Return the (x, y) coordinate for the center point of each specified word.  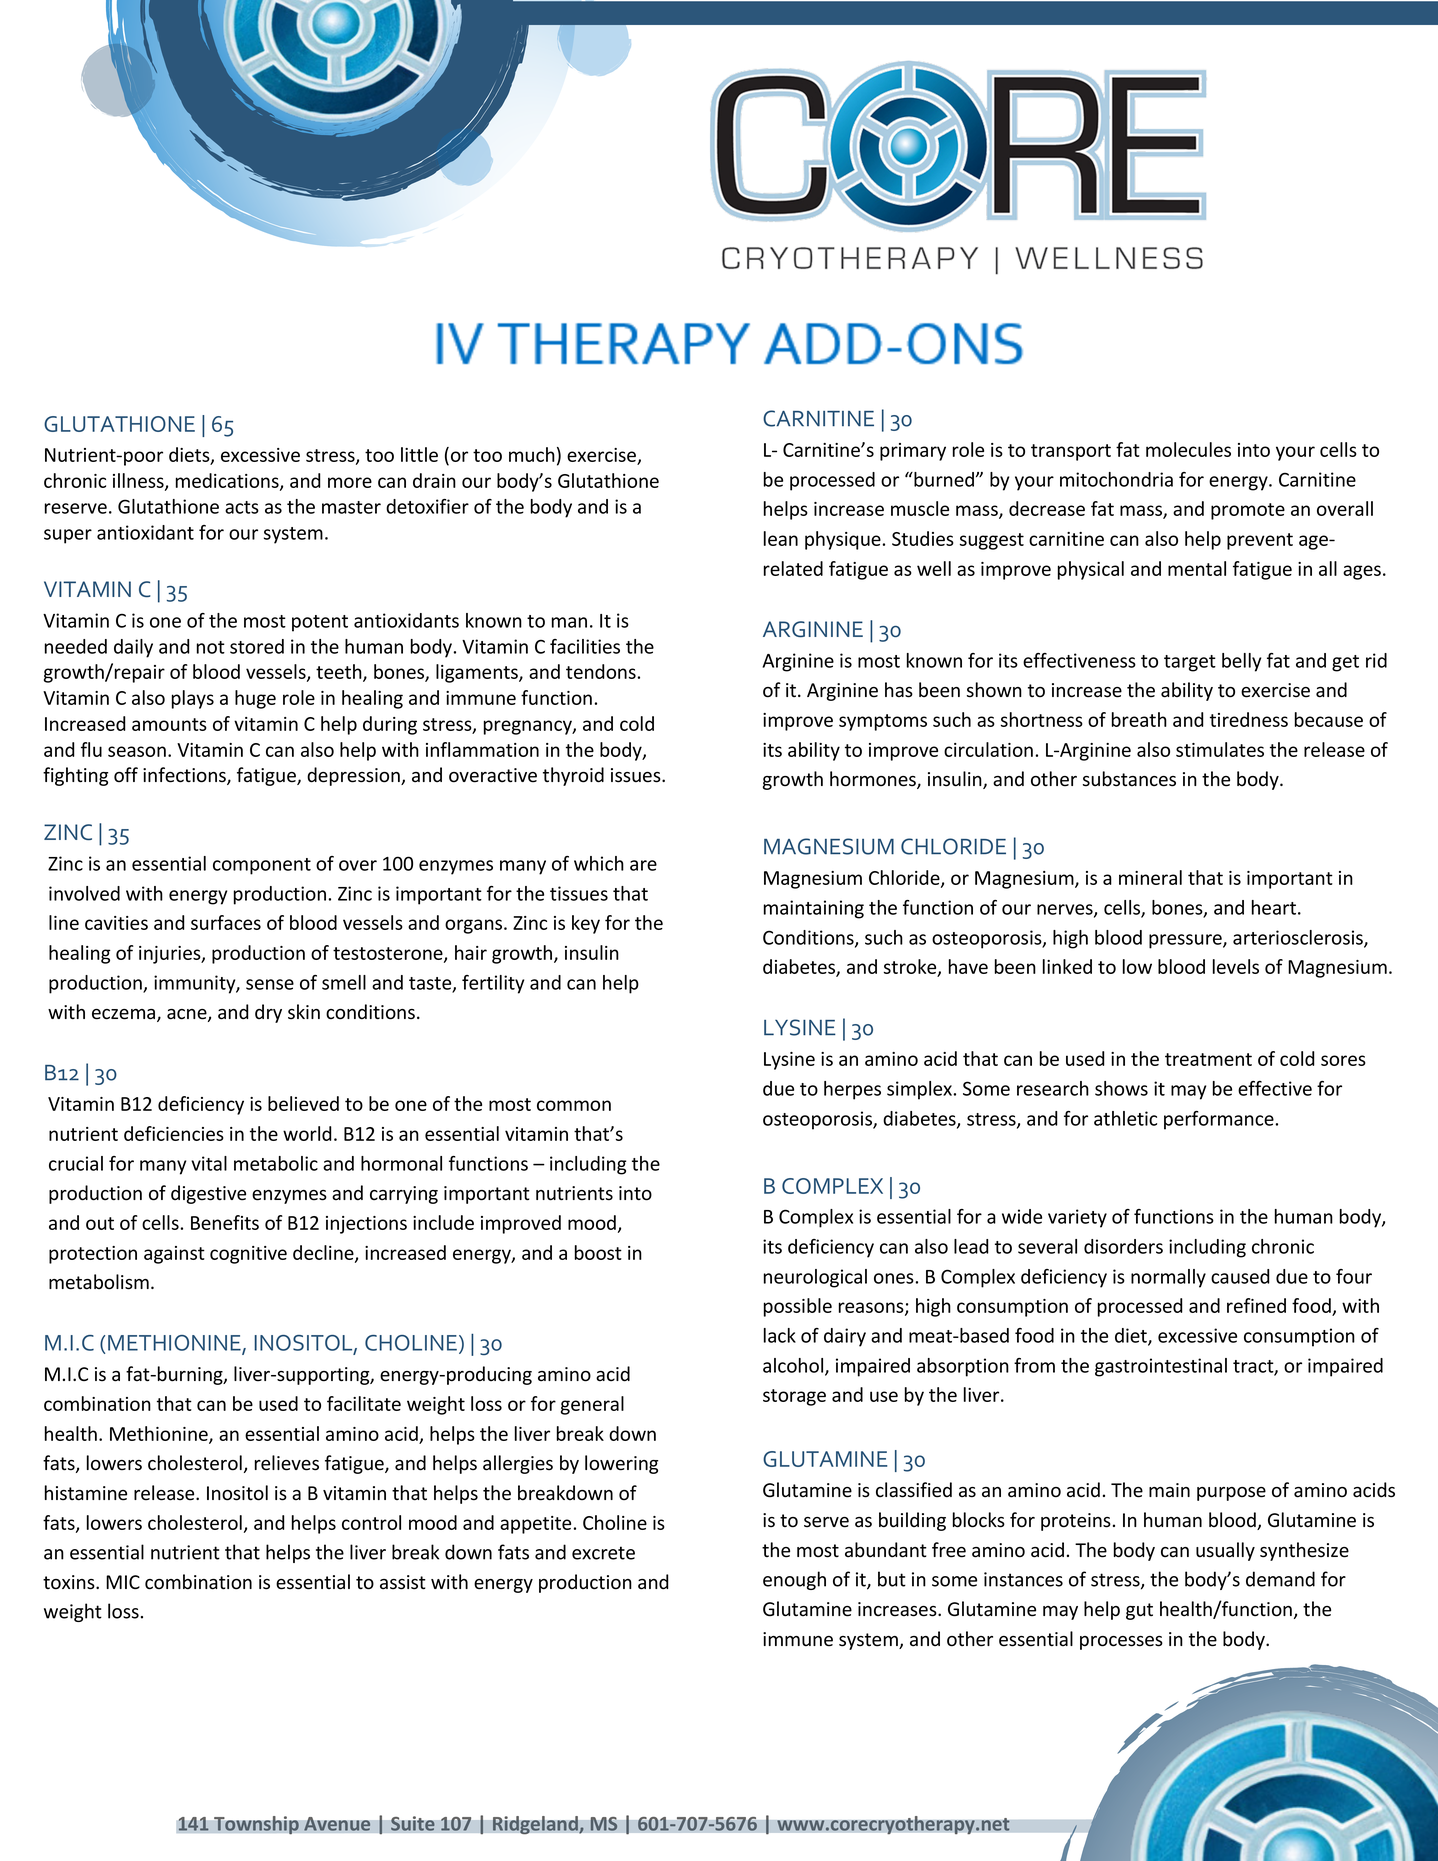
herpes (852, 1090)
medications (228, 481)
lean (781, 538)
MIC (123, 1582)
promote (1248, 511)
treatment (1208, 1059)
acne (188, 1015)
